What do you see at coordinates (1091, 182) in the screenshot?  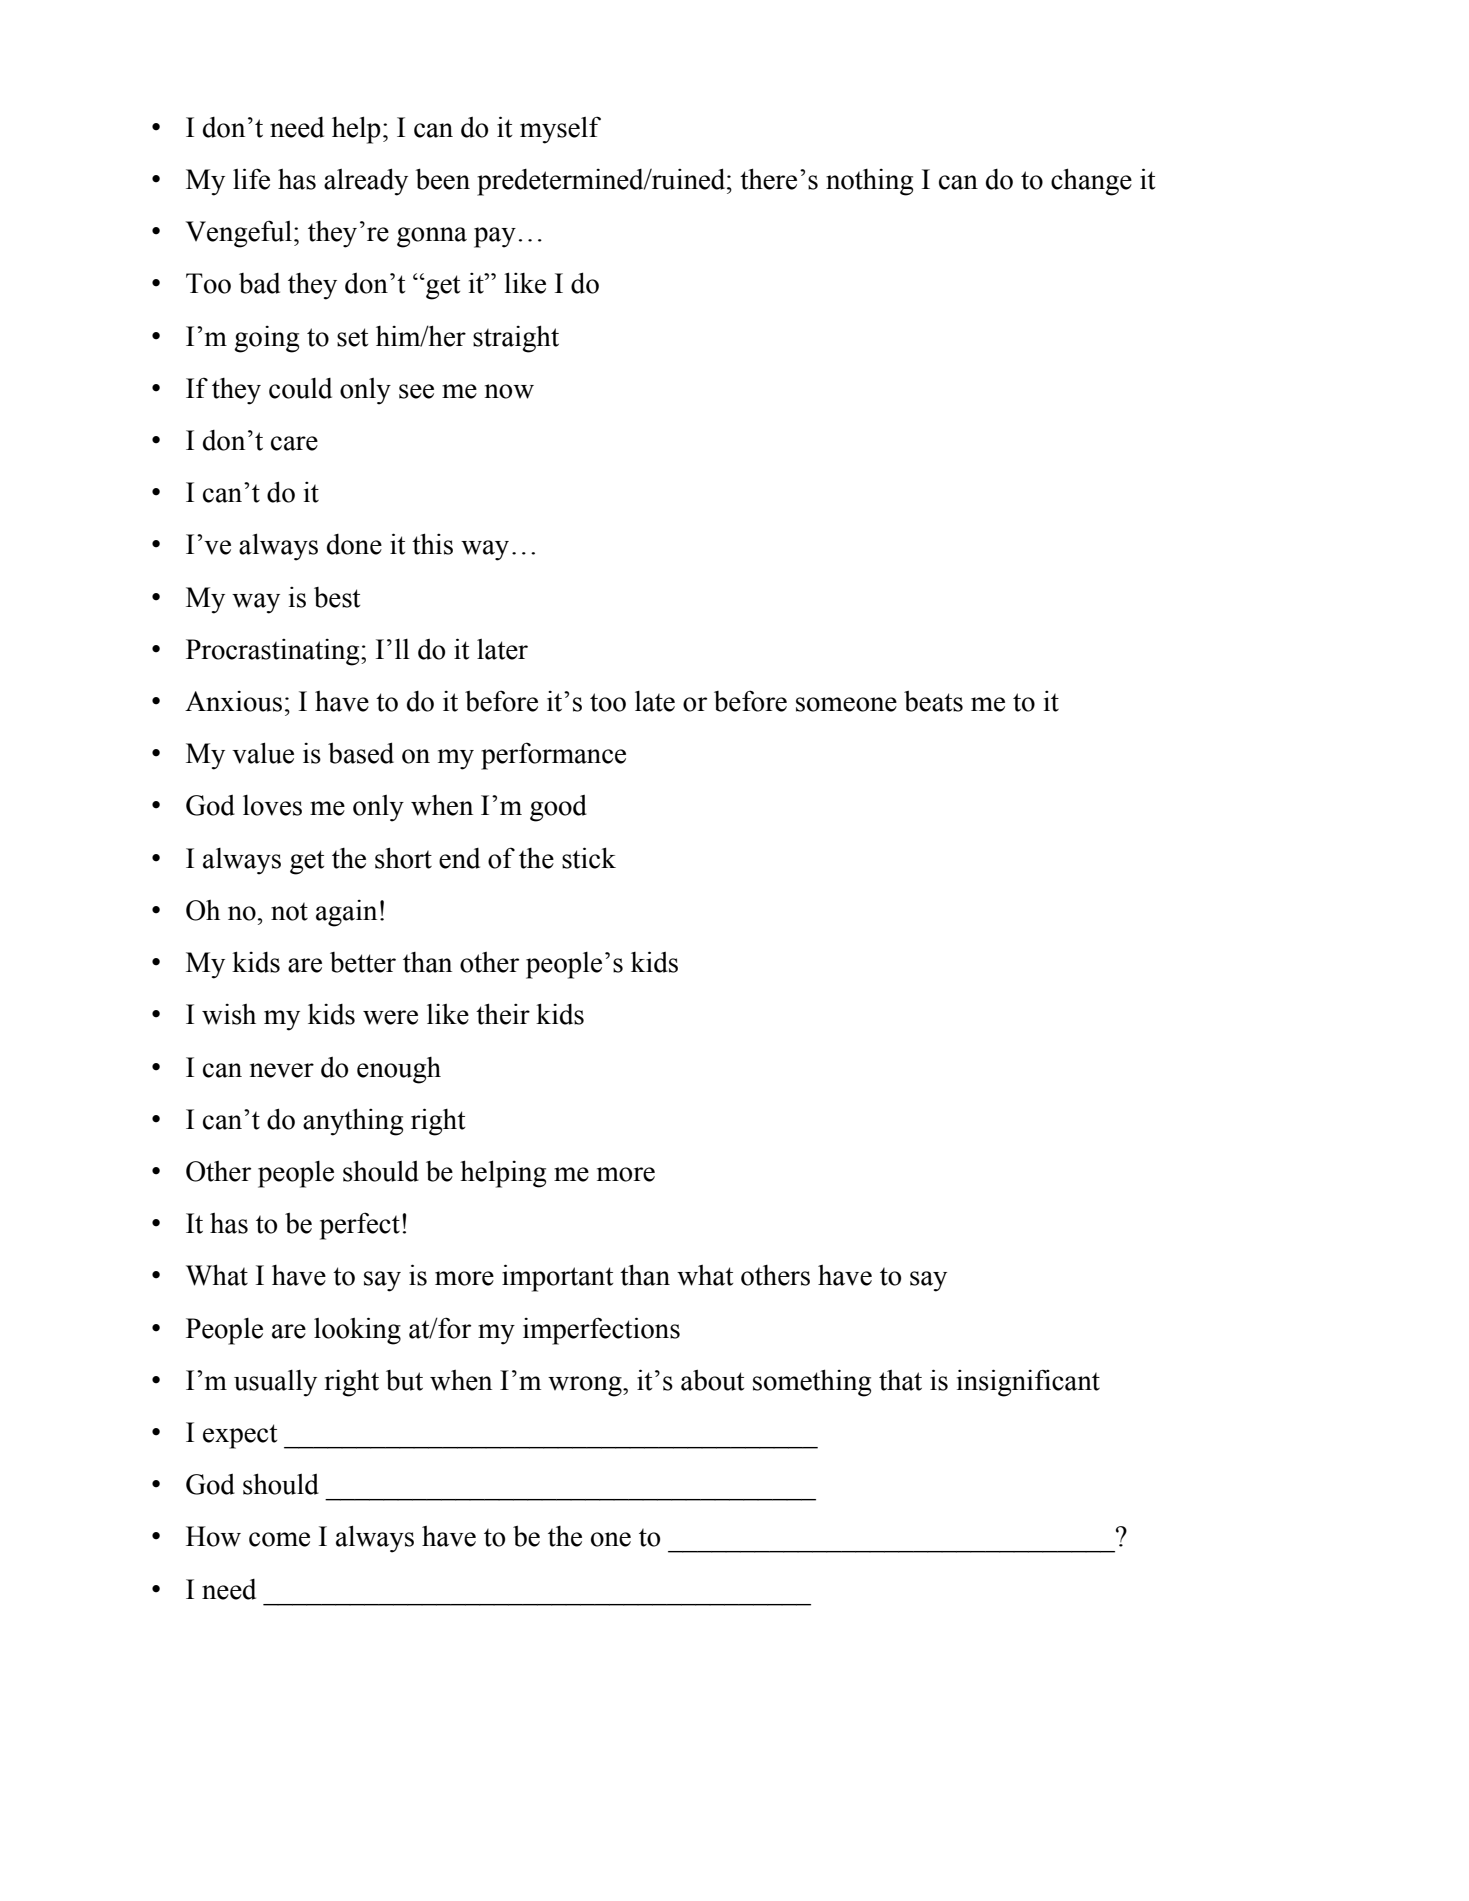 I see `change` at bounding box center [1091, 182].
